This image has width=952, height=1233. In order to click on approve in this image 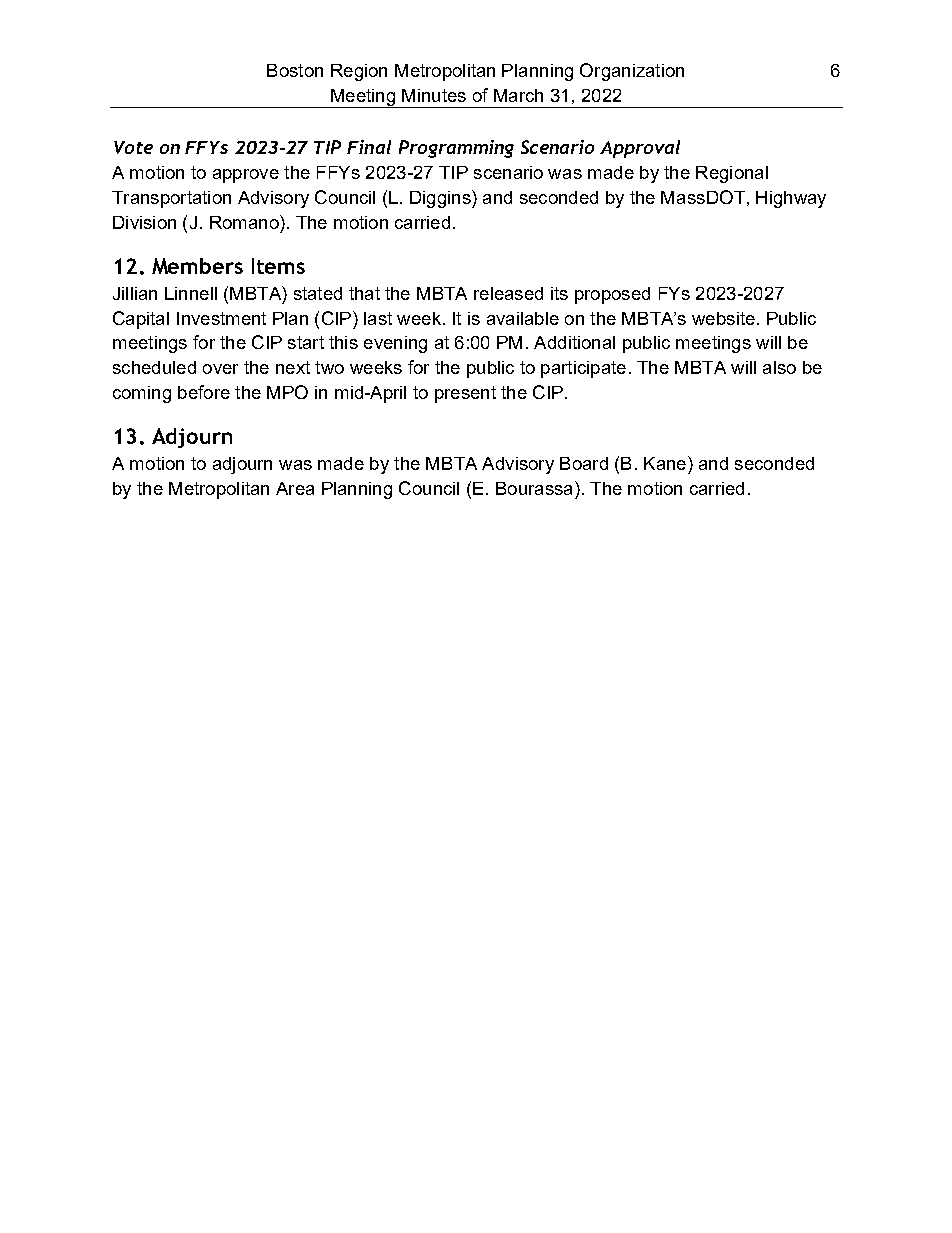, I will do `click(246, 176)`.
